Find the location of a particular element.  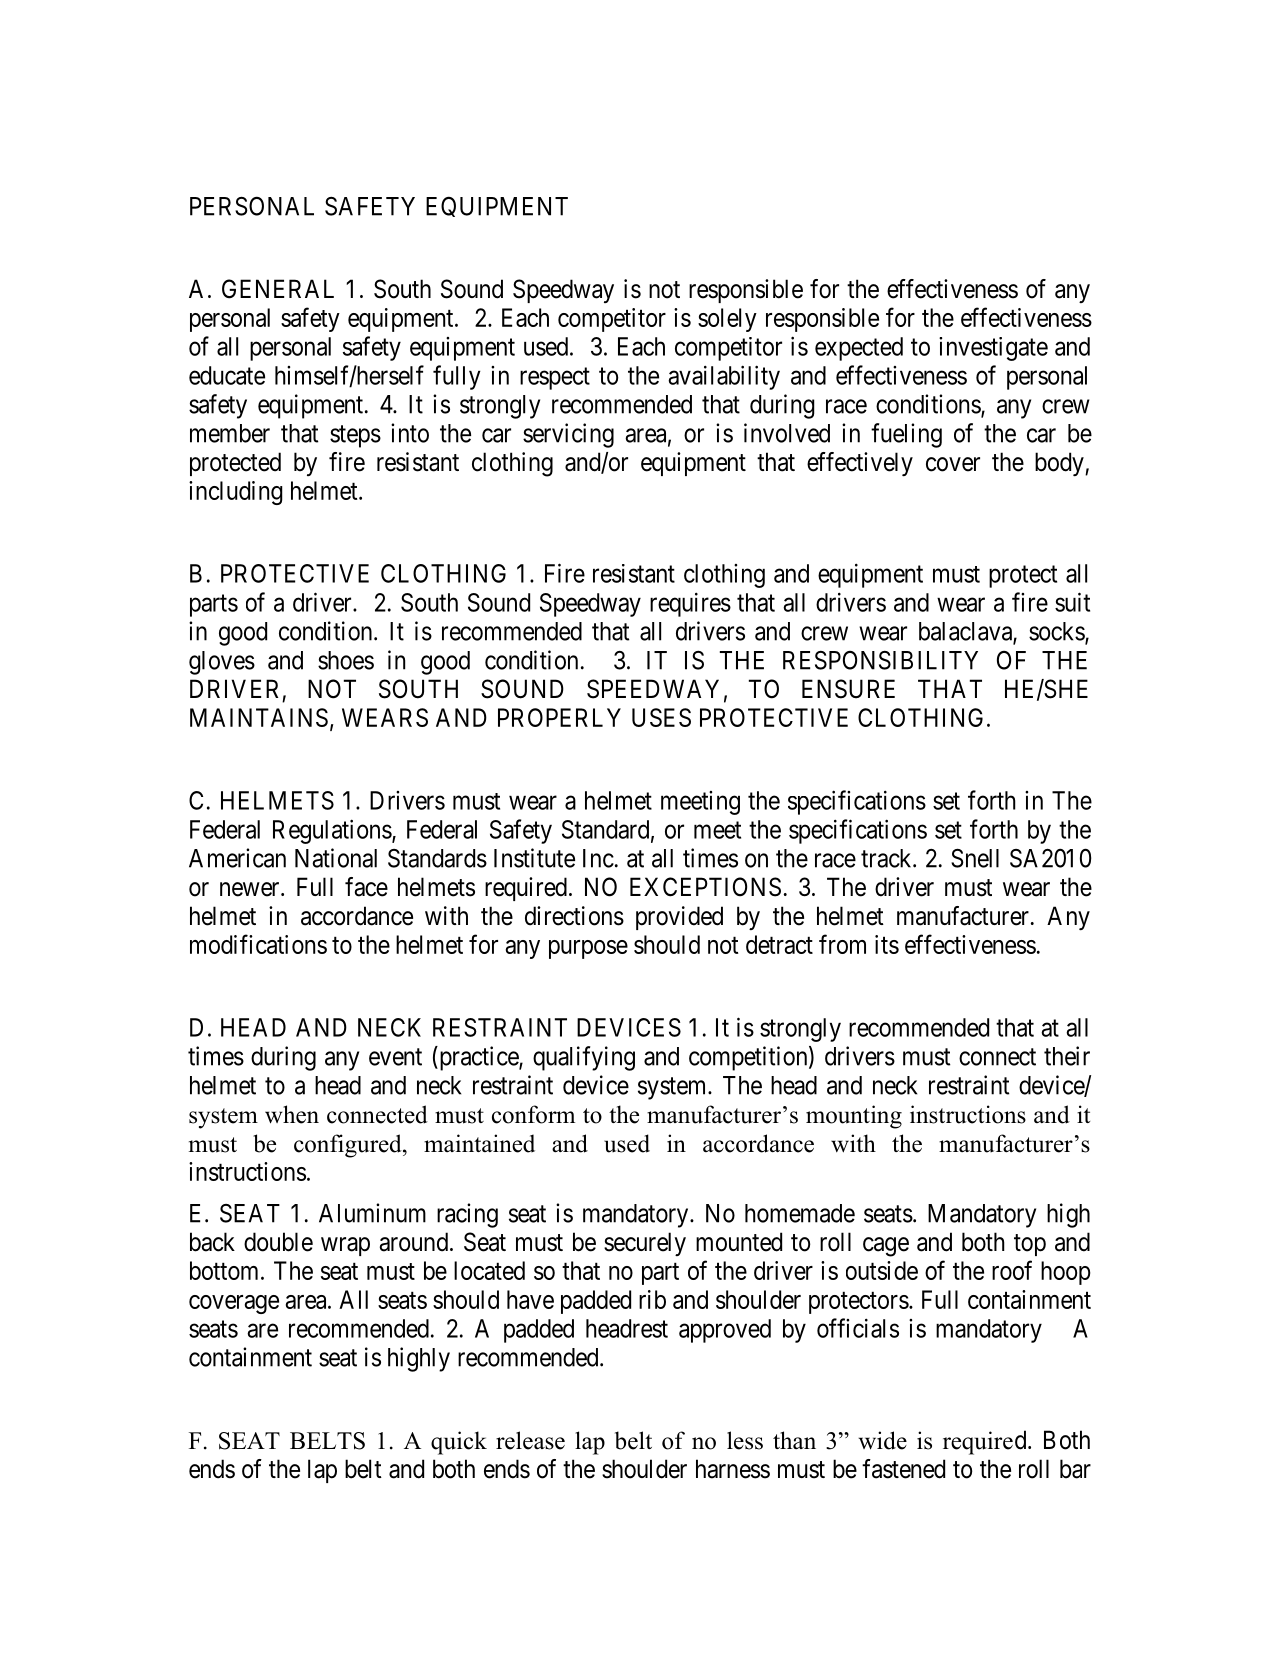

when is located at coordinates (292, 1114).
